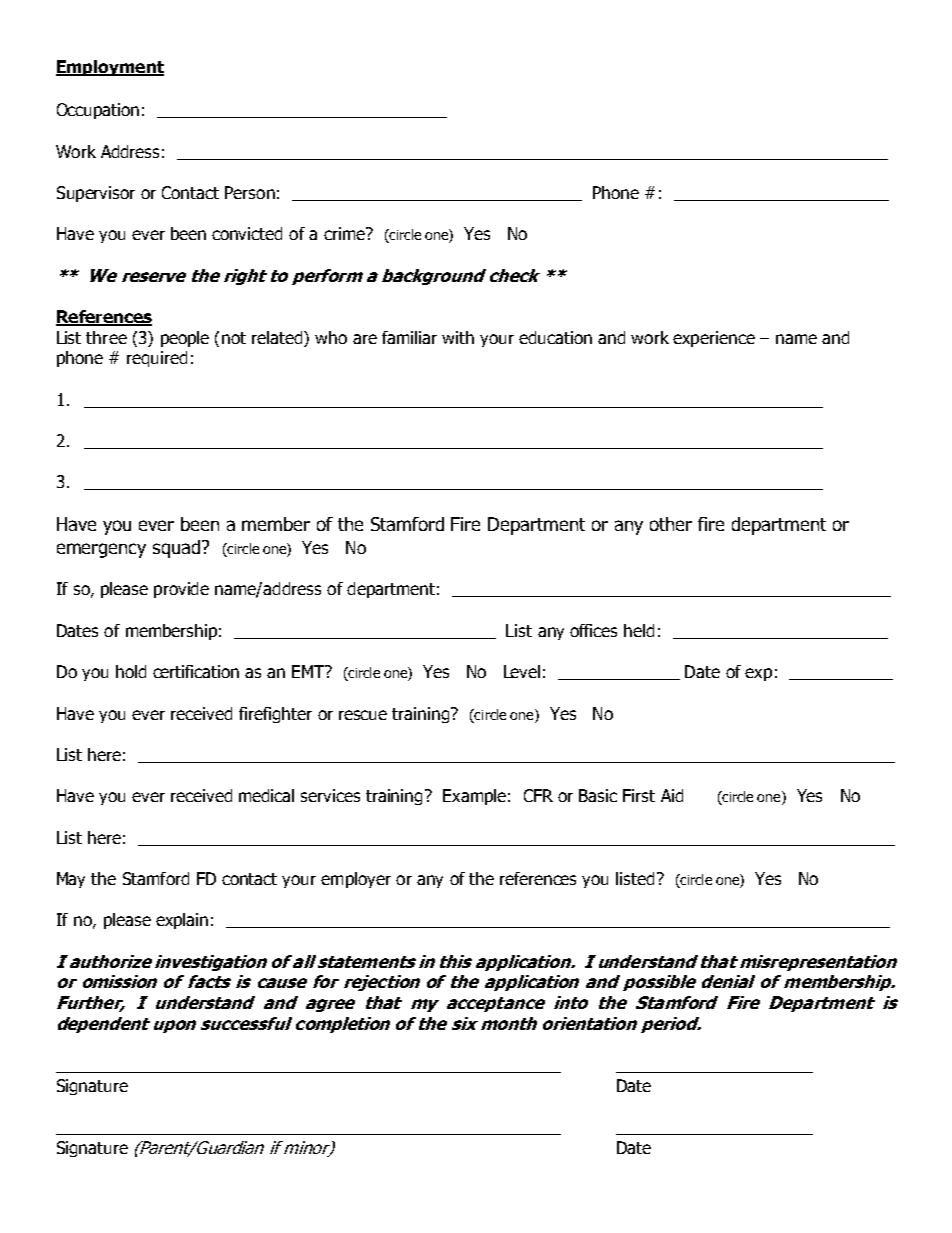 The width and height of the screenshot is (952, 1233). I want to click on crime, so click(345, 233).
